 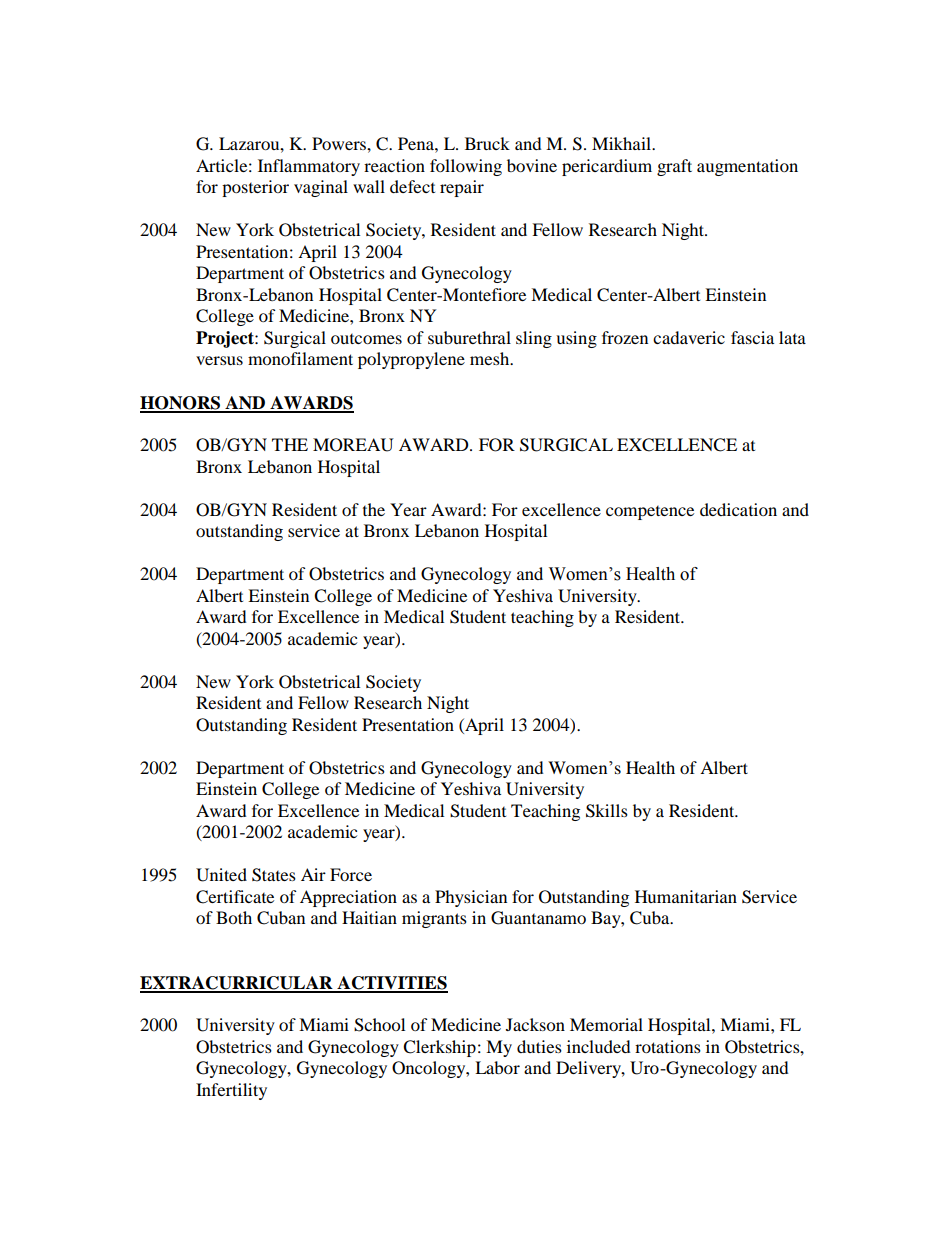 I want to click on dedication, so click(x=738, y=509).
